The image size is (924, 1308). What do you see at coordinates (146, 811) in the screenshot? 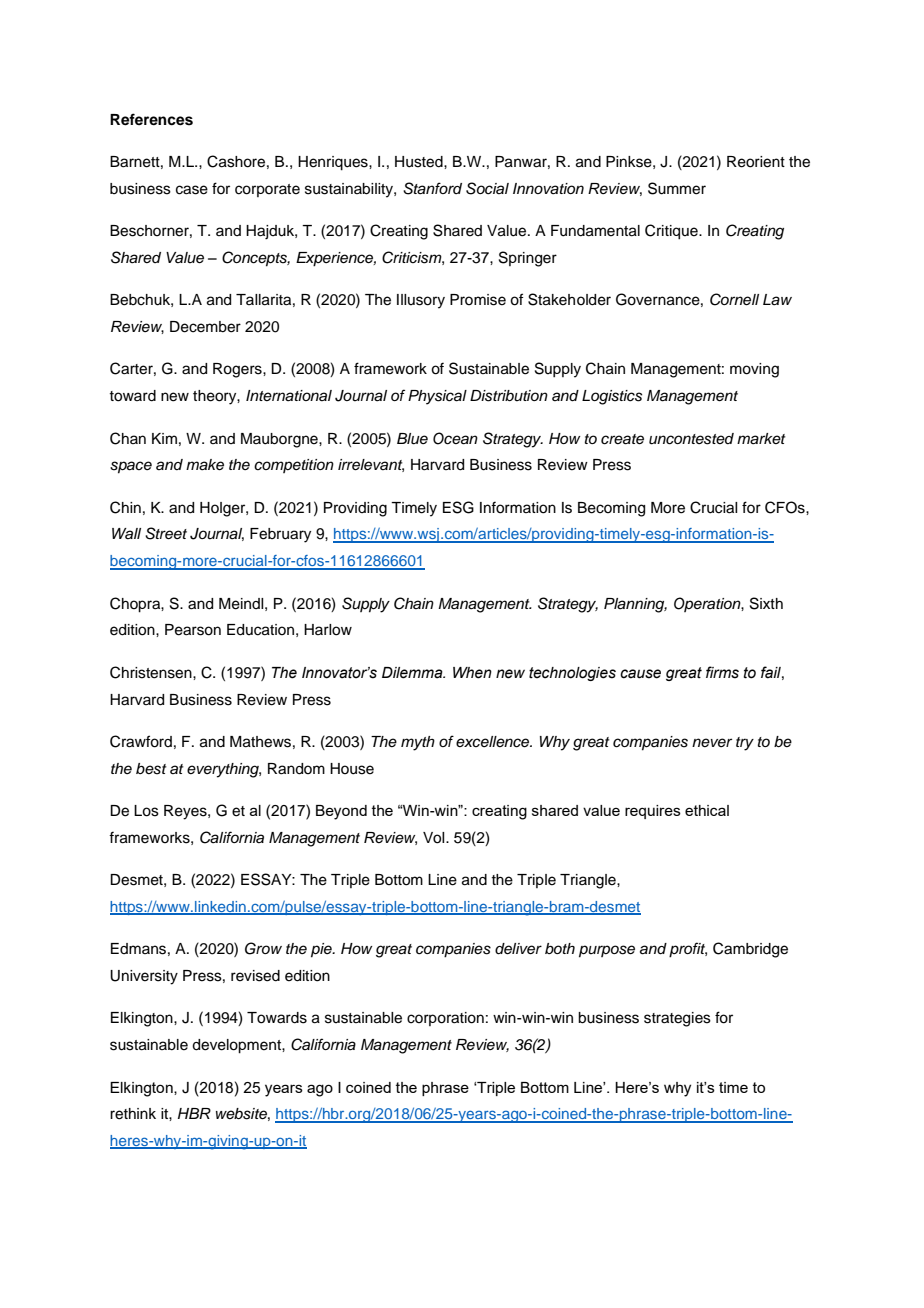
I see `Los` at bounding box center [146, 811].
